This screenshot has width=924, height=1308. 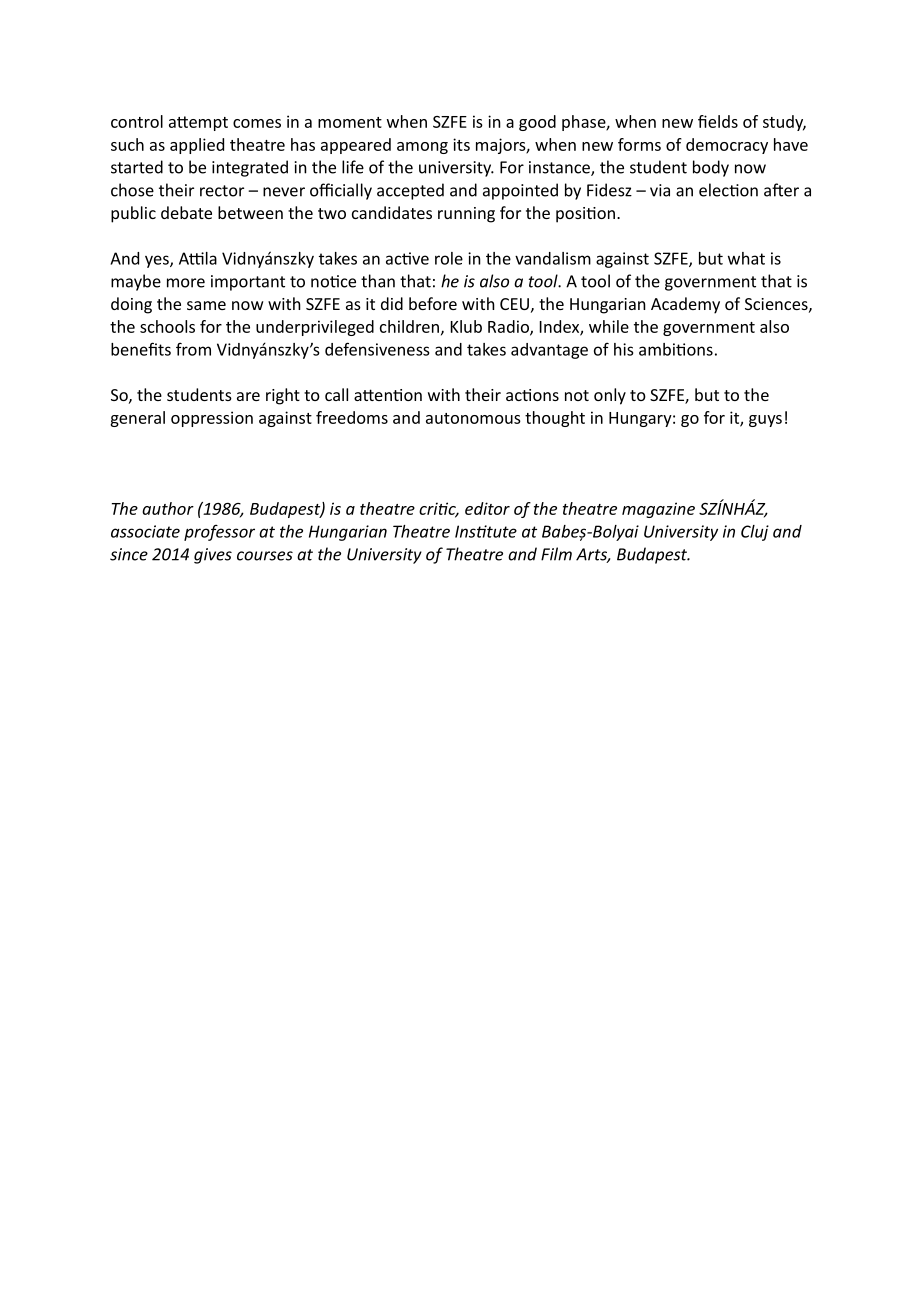 What do you see at coordinates (556, 554) in the screenshot?
I see `Film` at bounding box center [556, 554].
